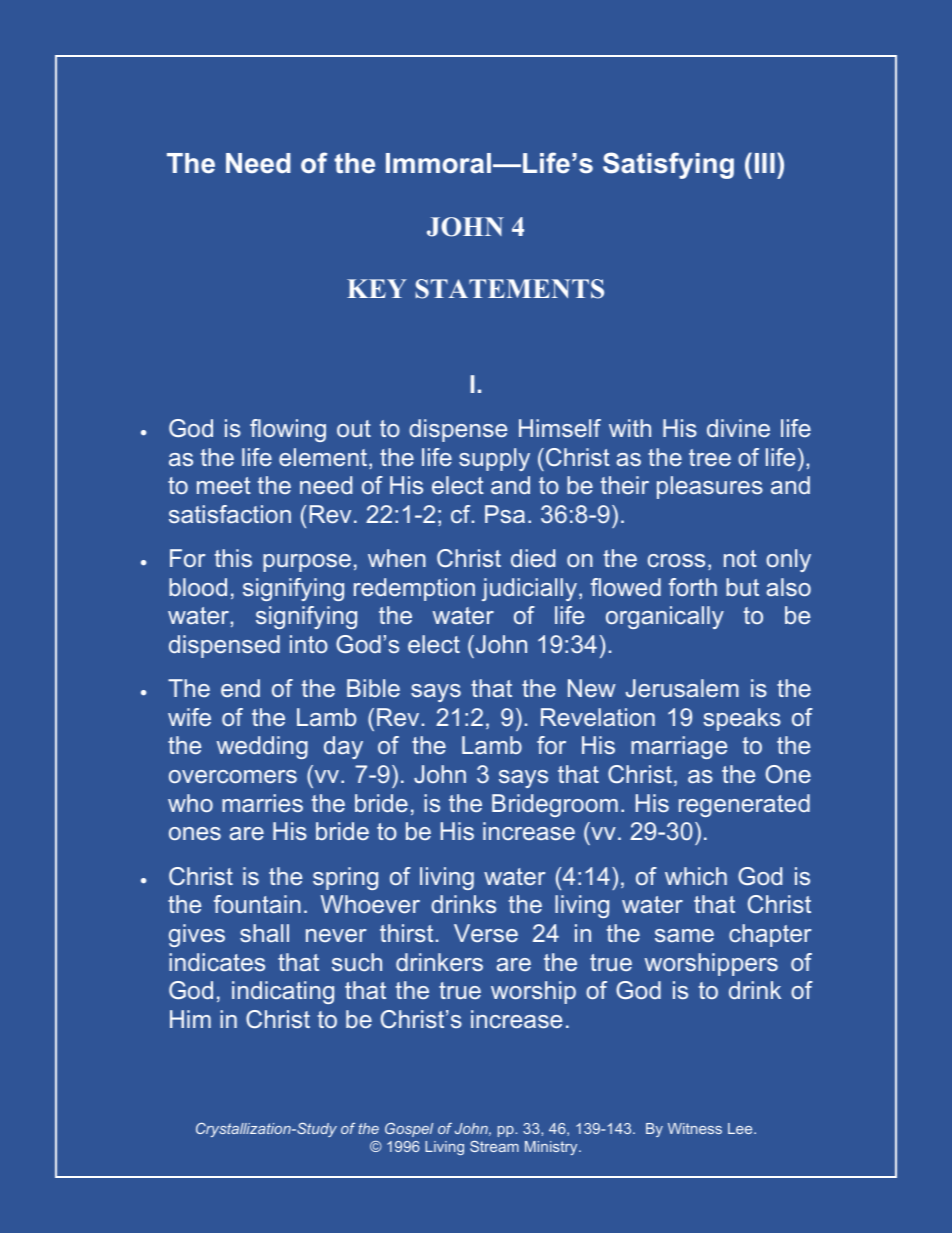 This screenshot has height=1233, width=952. What do you see at coordinates (494, 1146) in the screenshot?
I see `Stream` at bounding box center [494, 1146].
